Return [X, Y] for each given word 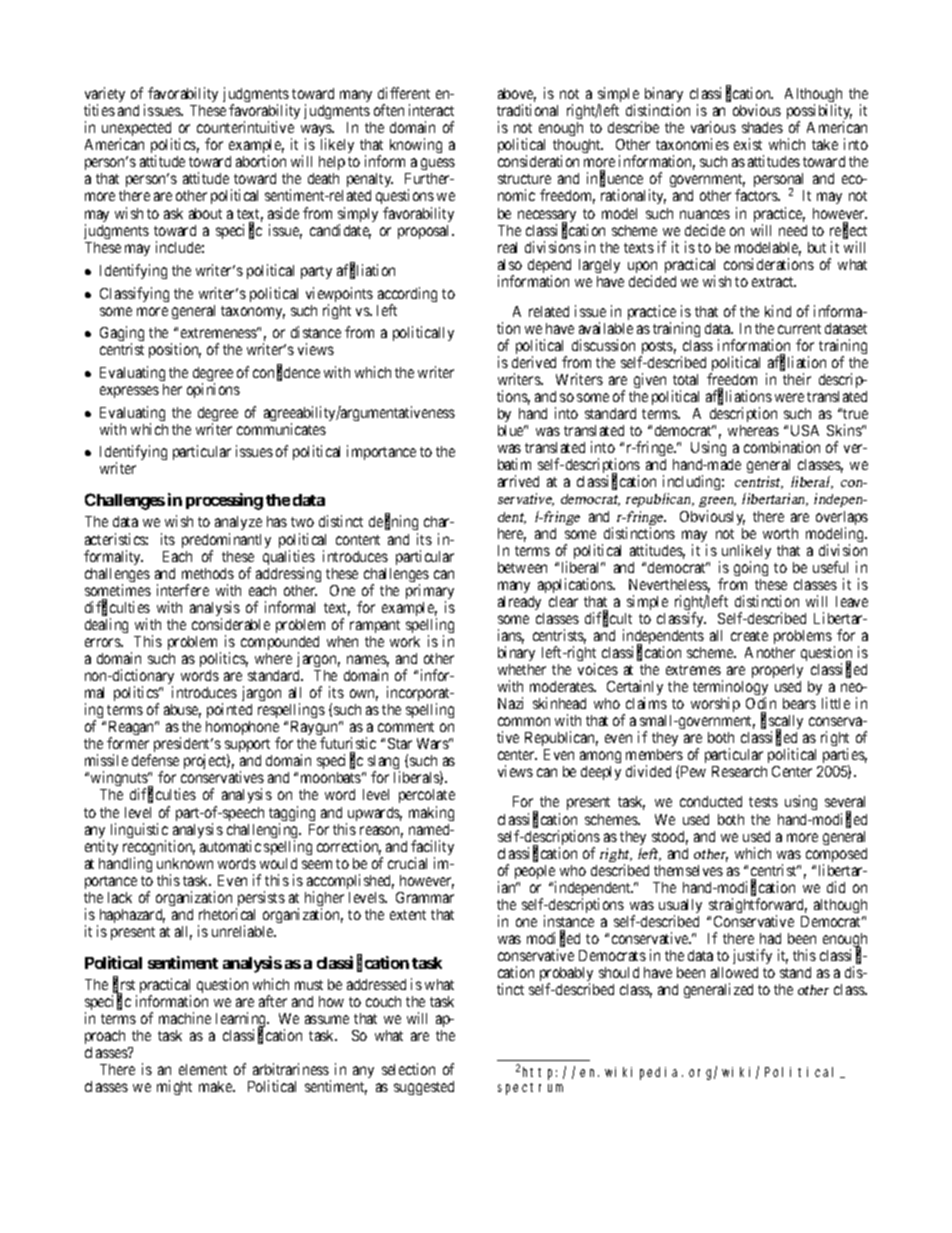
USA [805, 430]
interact [431, 110]
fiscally [782, 723]
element [203, 1069]
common [524, 721]
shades [762, 127]
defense [155, 760]
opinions [213, 390]
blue [512, 430]
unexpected [137, 131]
